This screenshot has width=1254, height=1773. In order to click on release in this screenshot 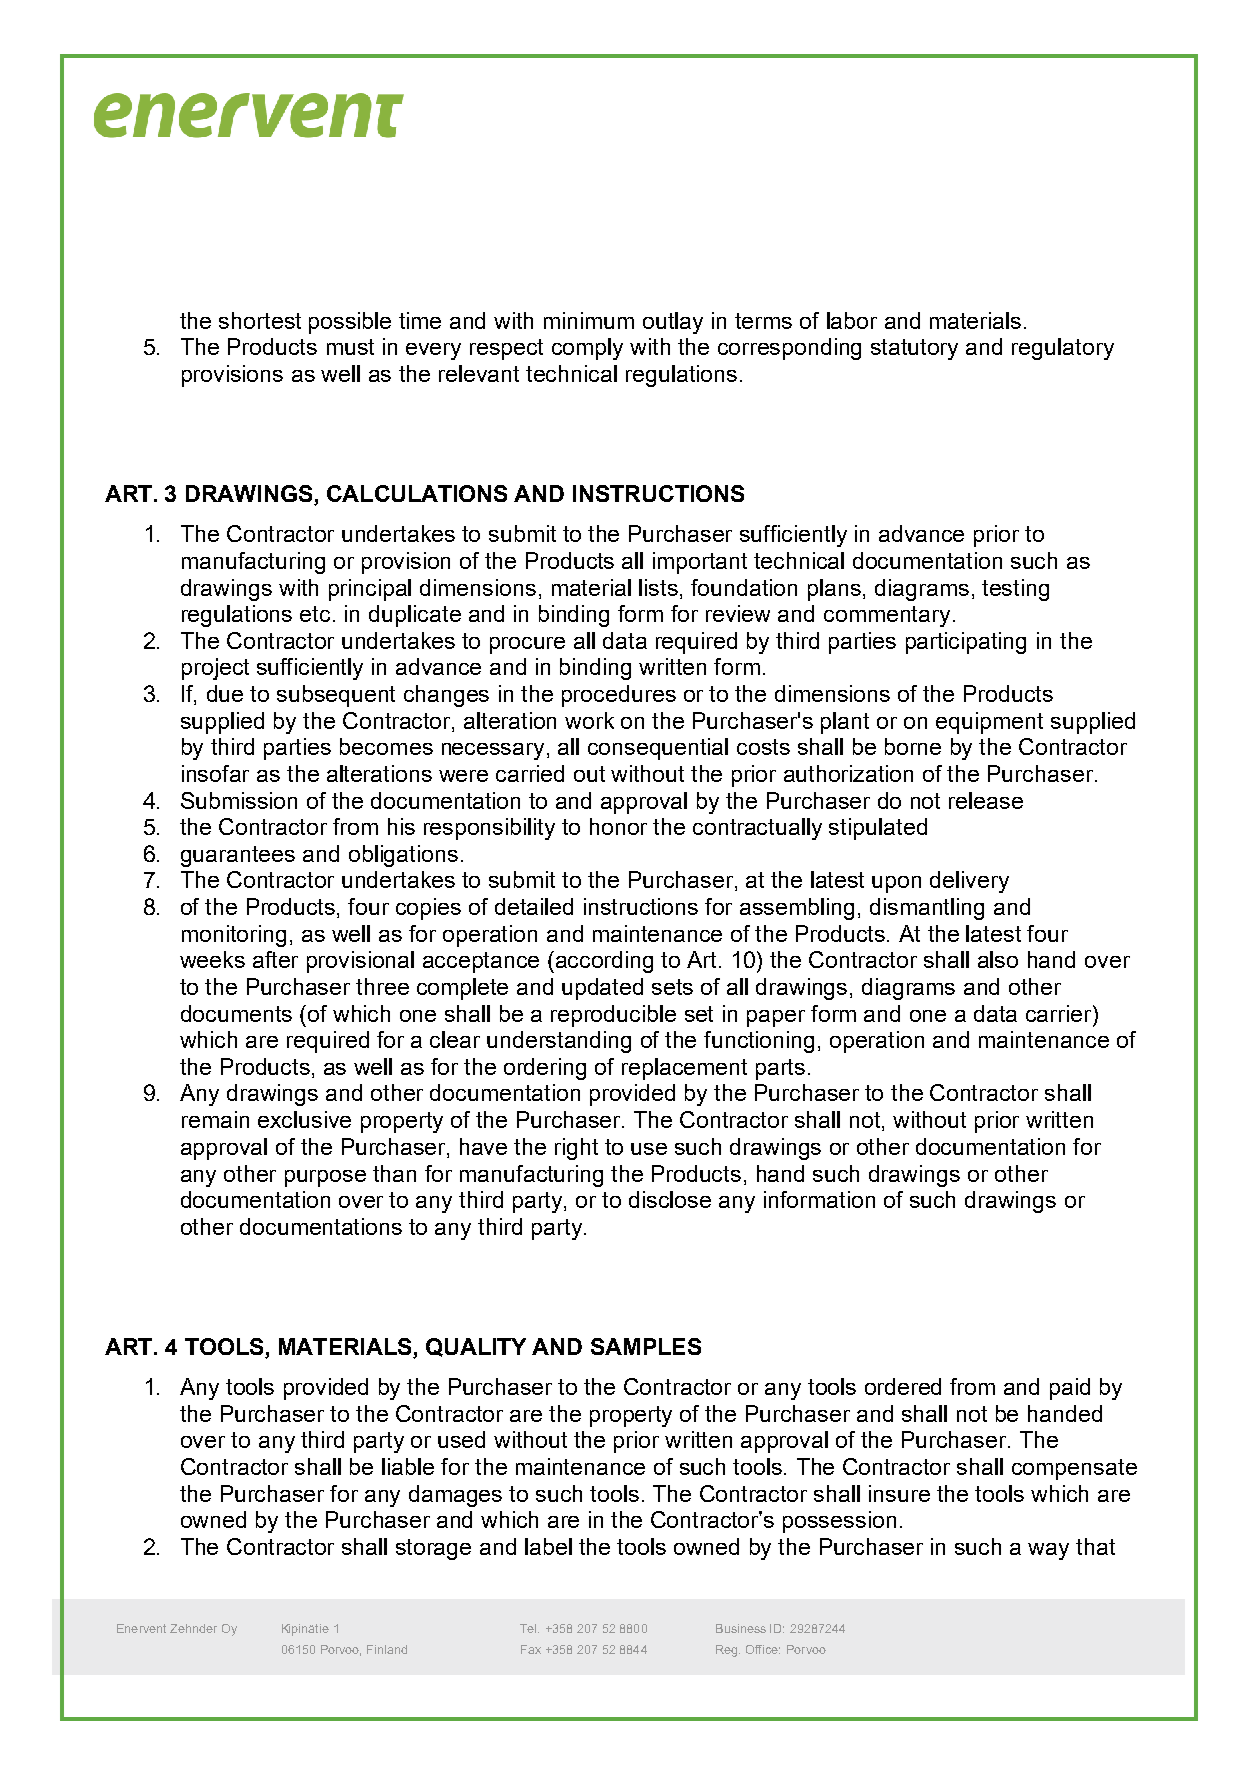, I will do `click(986, 800)`.
